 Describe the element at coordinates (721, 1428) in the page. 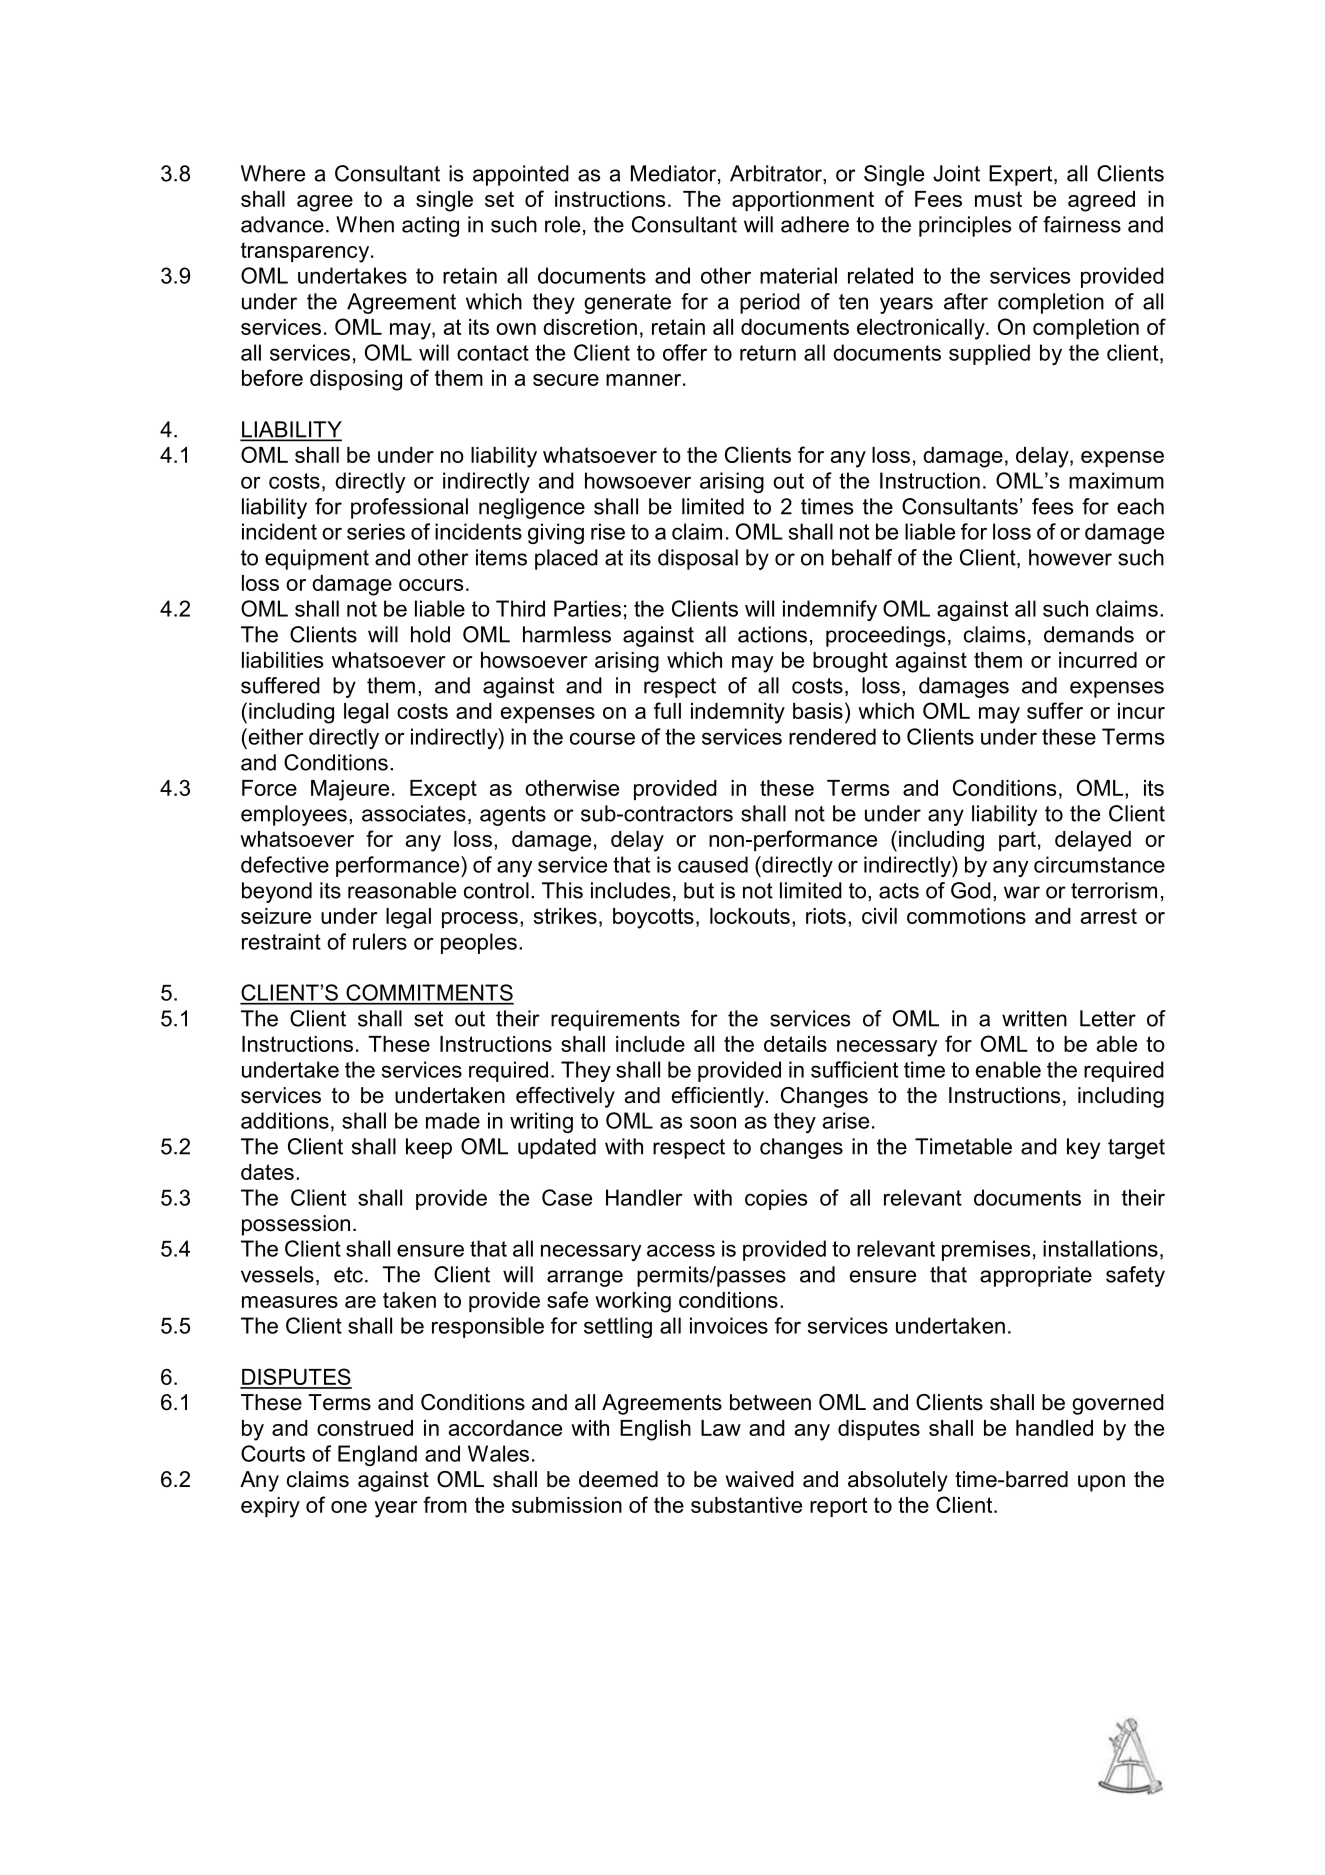

I see `Law` at that location.
